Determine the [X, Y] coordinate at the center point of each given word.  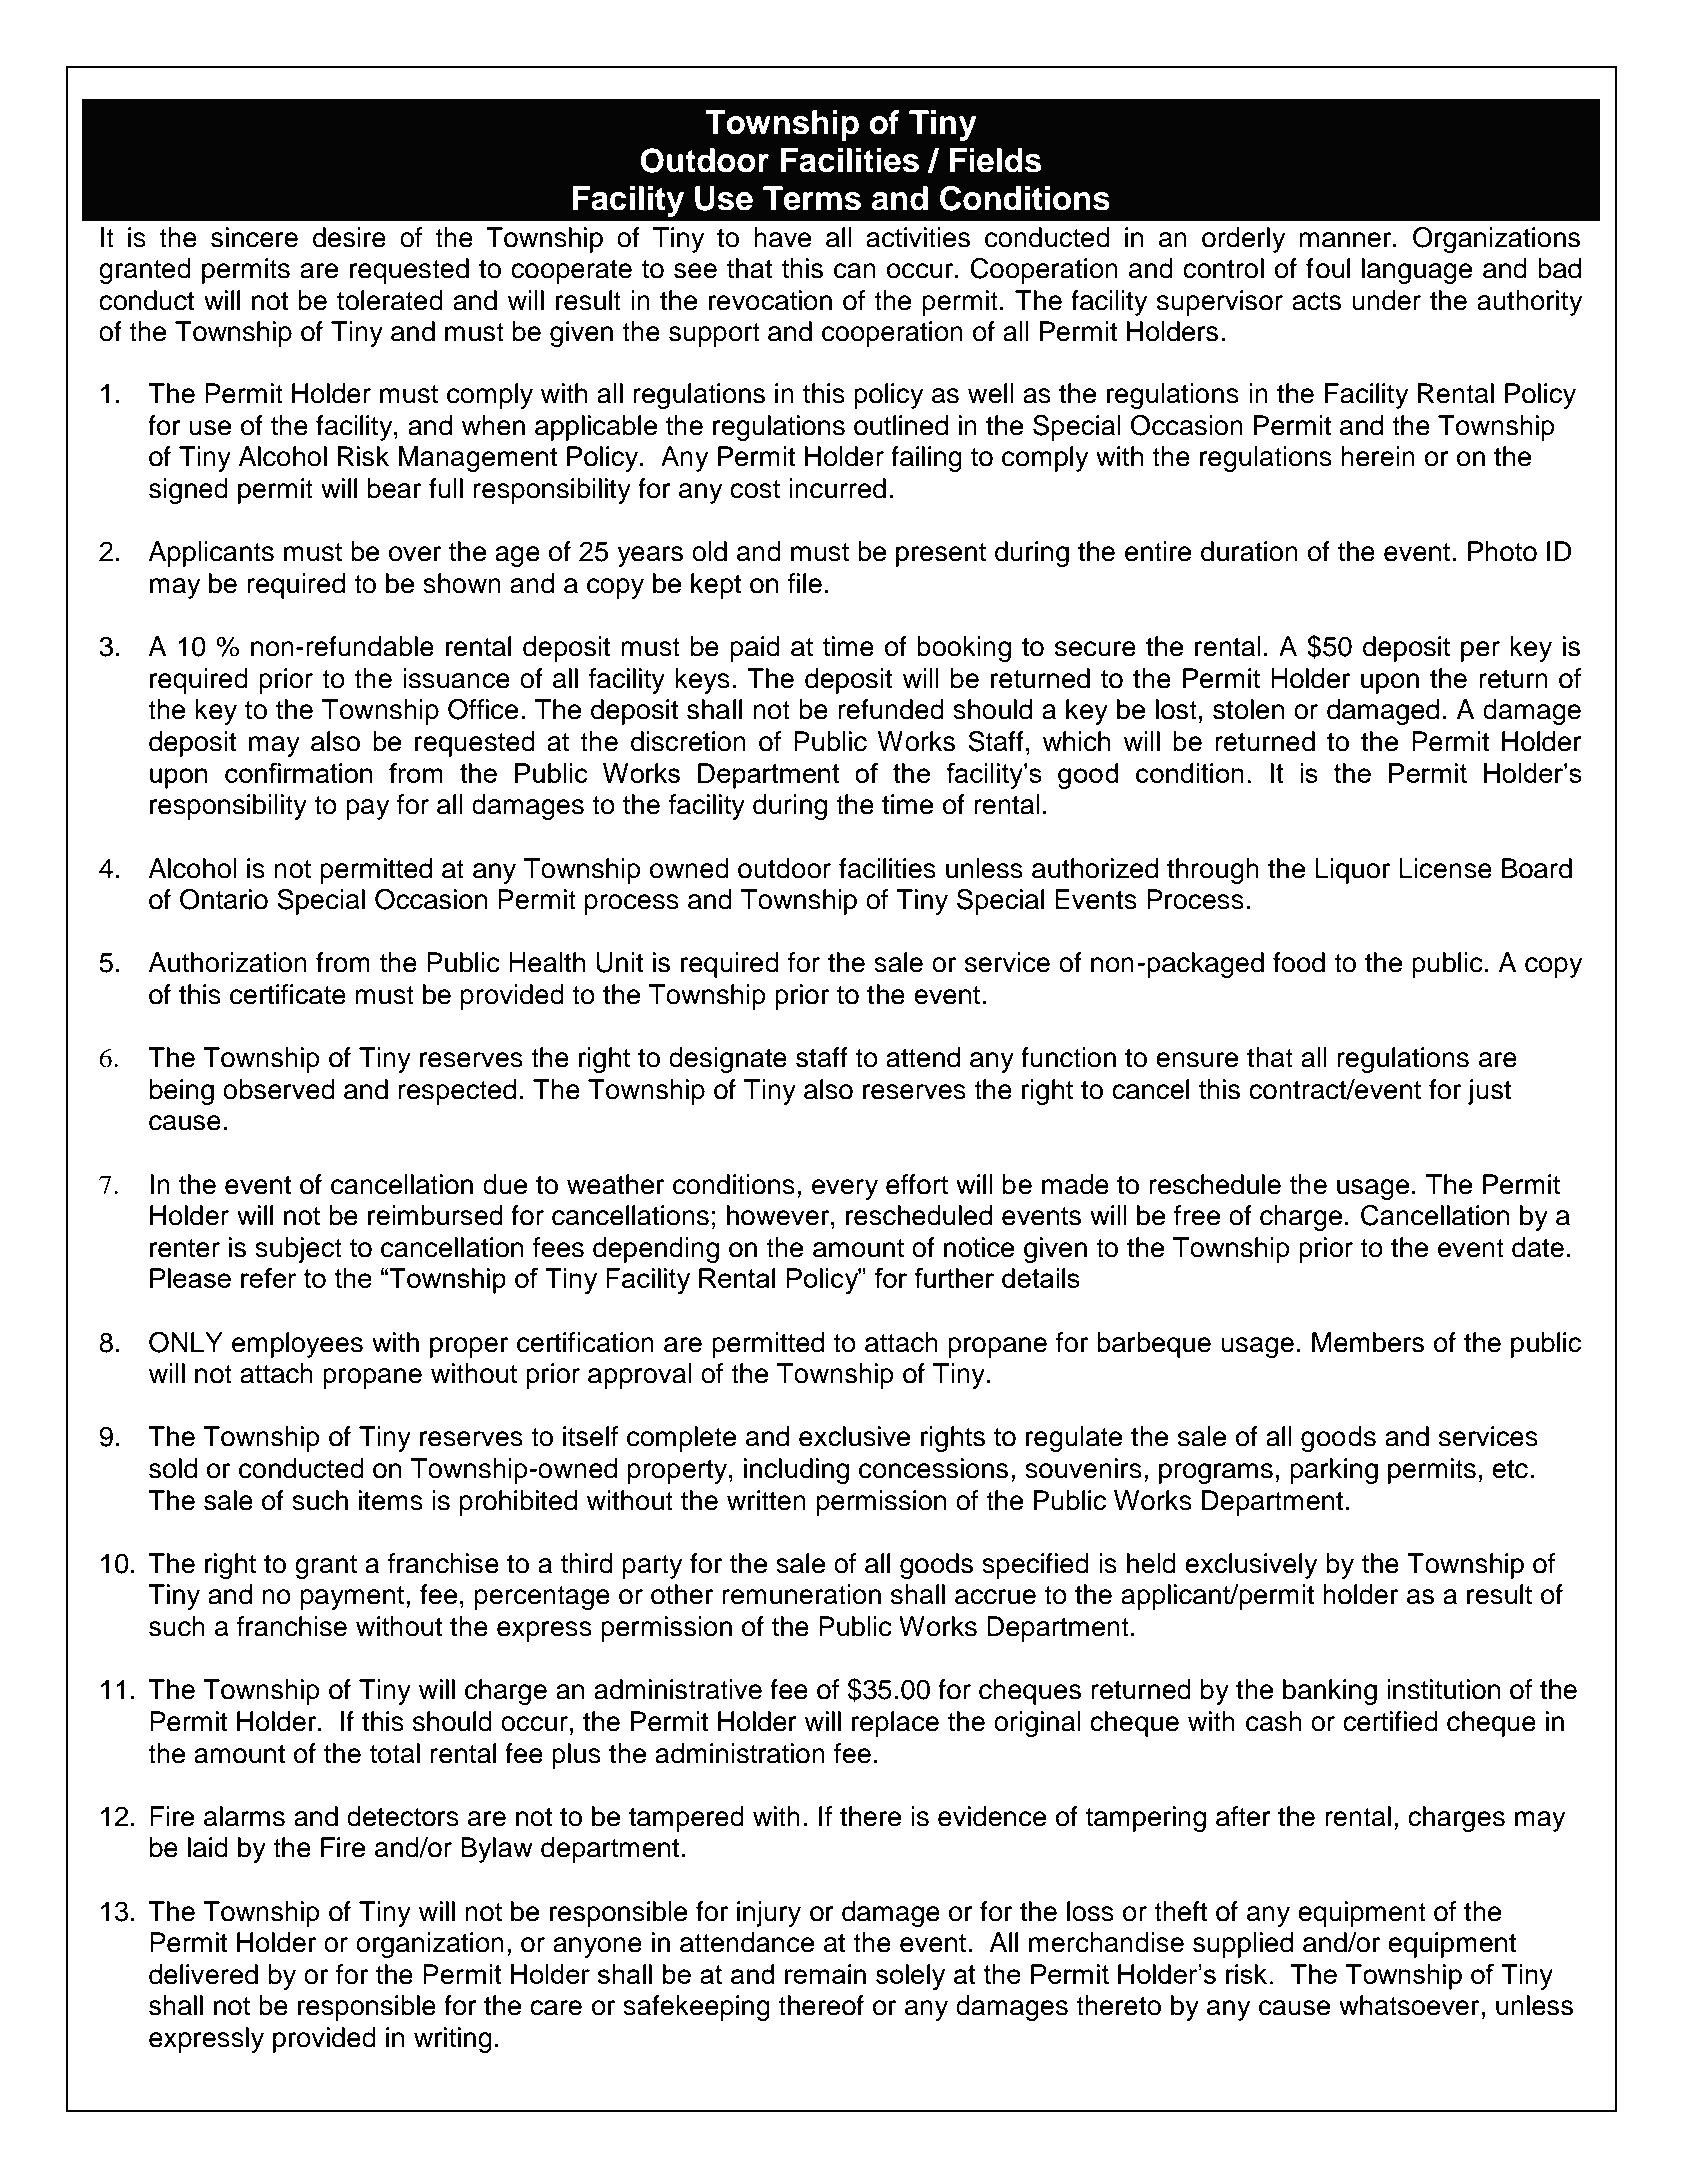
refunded [891, 709]
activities [918, 237]
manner [1346, 240]
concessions [933, 1468]
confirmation [298, 773]
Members [1368, 1342]
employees [297, 1345]
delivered [203, 1974]
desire [349, 237]
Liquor [1352, 871]
